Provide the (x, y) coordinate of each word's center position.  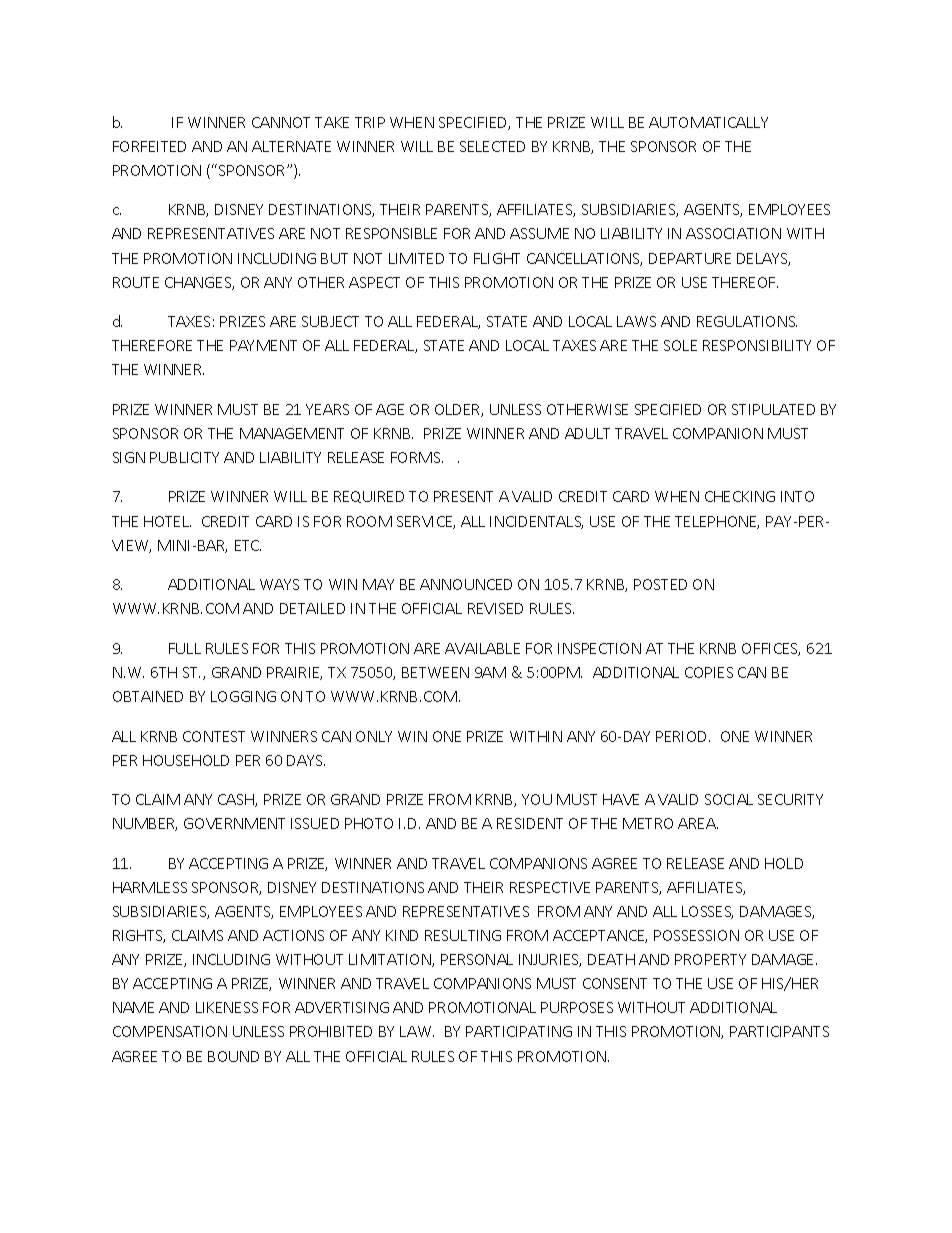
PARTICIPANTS (779, 1031)
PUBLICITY (184, 457)
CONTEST (214, 736)
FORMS (417, 457)
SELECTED (492, 146)
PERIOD (683, 736)
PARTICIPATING (519, 1031)
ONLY (374, 736)
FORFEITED (149, 146)
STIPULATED (773, 409)
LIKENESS (227, 1007)
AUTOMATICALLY (708, 122)
